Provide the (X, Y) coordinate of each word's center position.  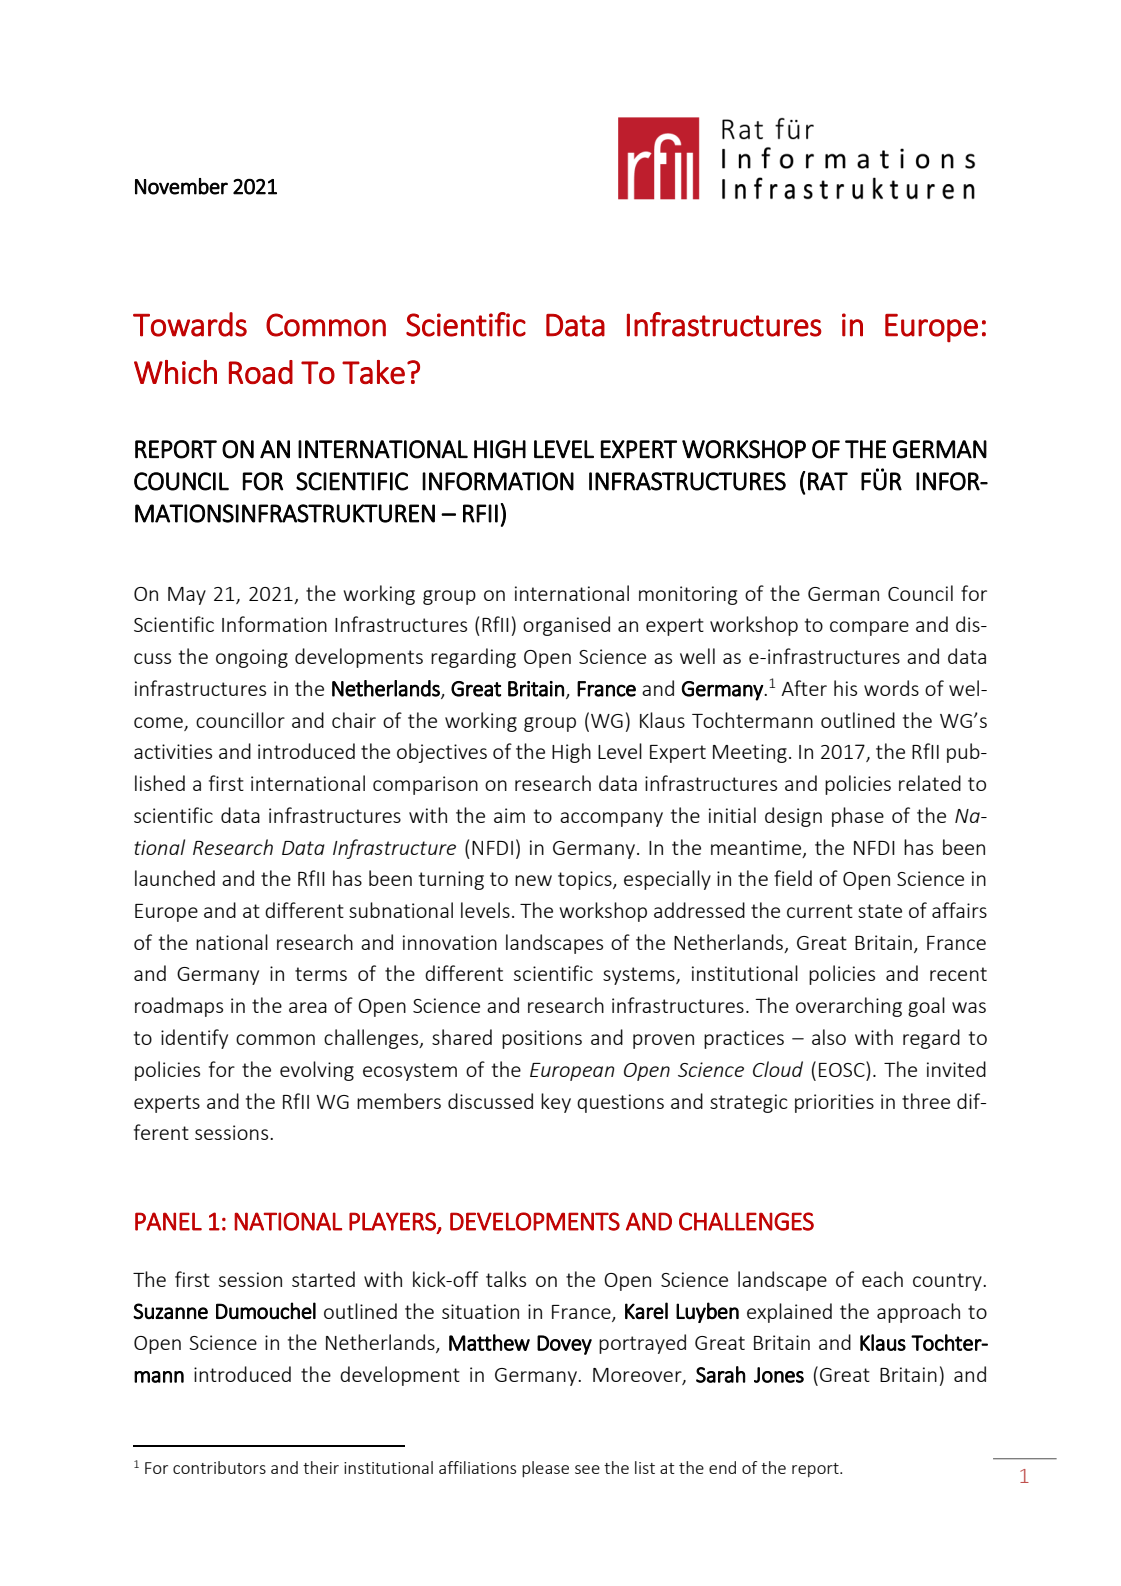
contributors (219, 1467)
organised (566, 626)
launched (175, 878)
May (187, 596)
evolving (317, 1071)
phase (858, 817)
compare (869, 628)
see (587, 1469)
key (556, 1103)
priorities (834, 1103)
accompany (611, 819)
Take (373, 372)
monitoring (688, 595)
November (181, 186)
